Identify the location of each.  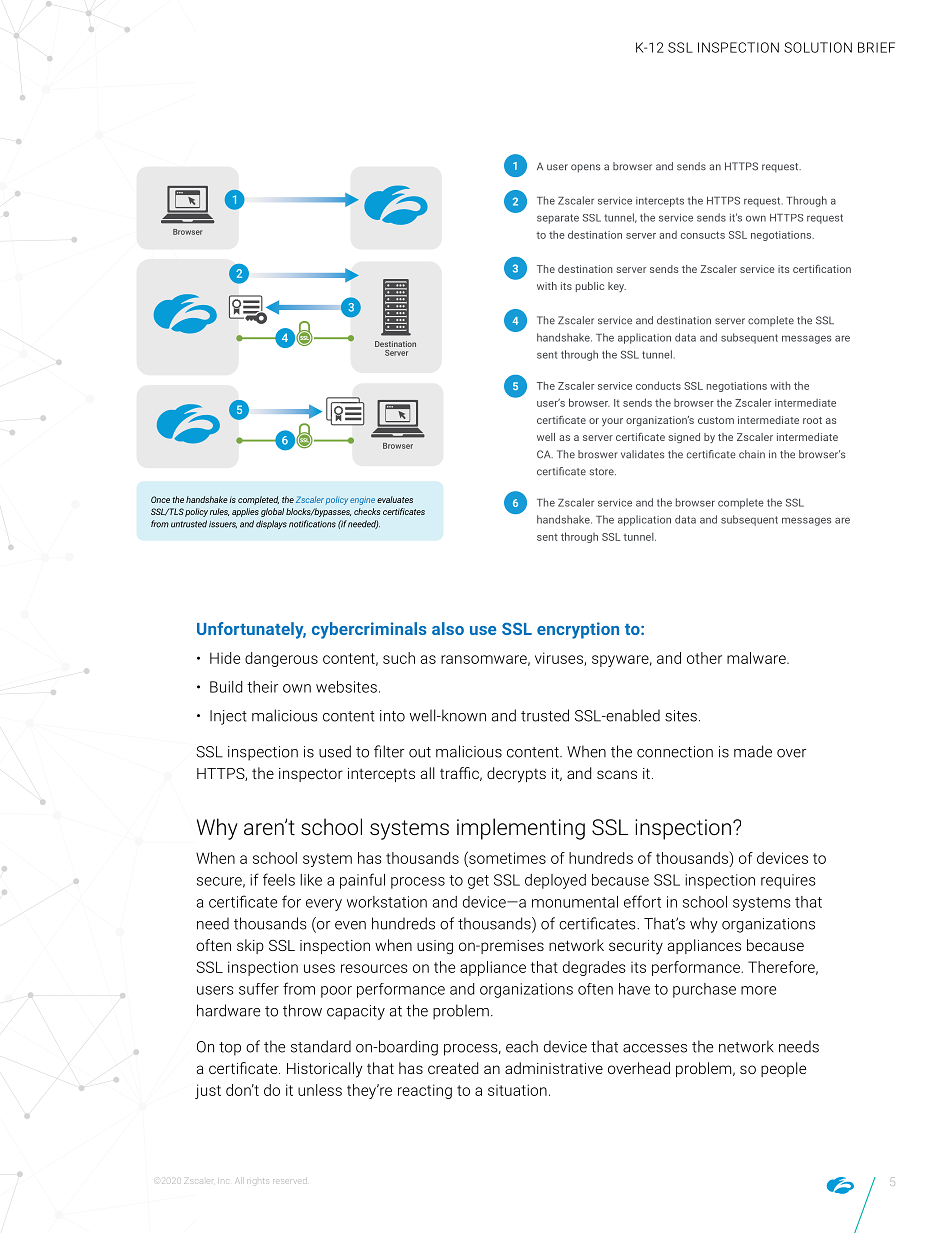
(522, 1046).
